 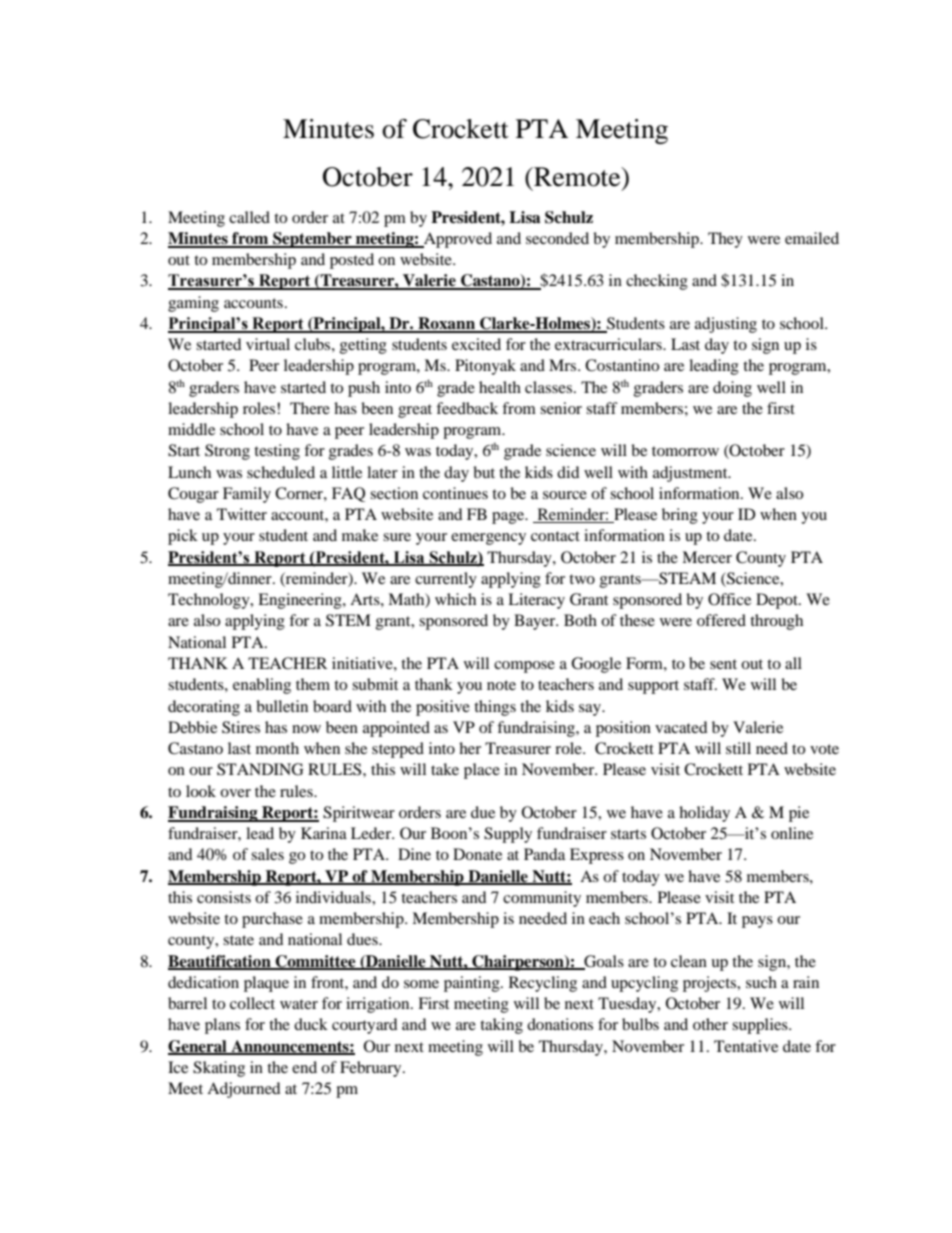 What do you see at coordinates (467, 408) in the screenshot?
I see `feedback` at bounding box center [467, 408].
